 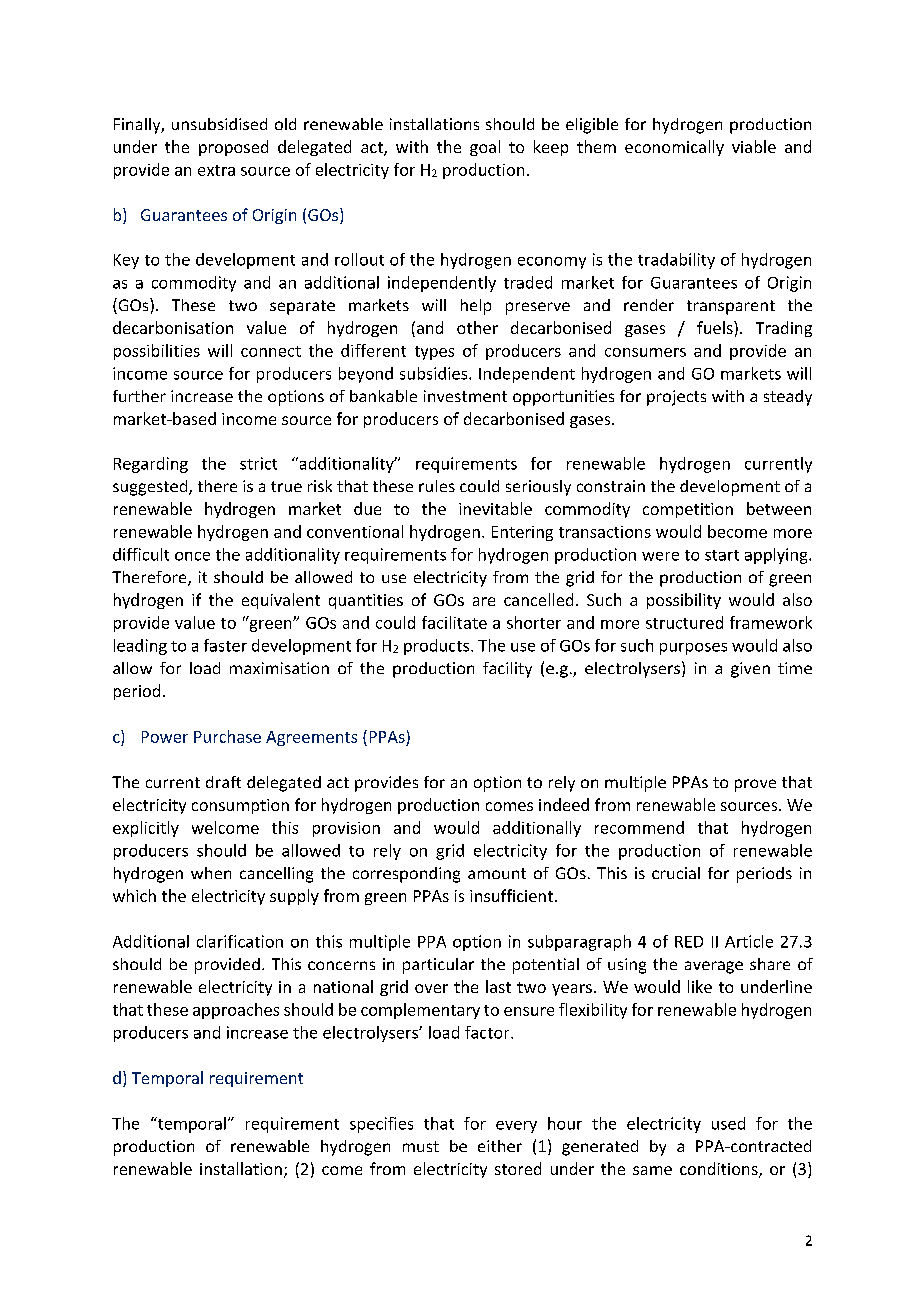 I want to click on crucial, so click(x=676, y=873).
